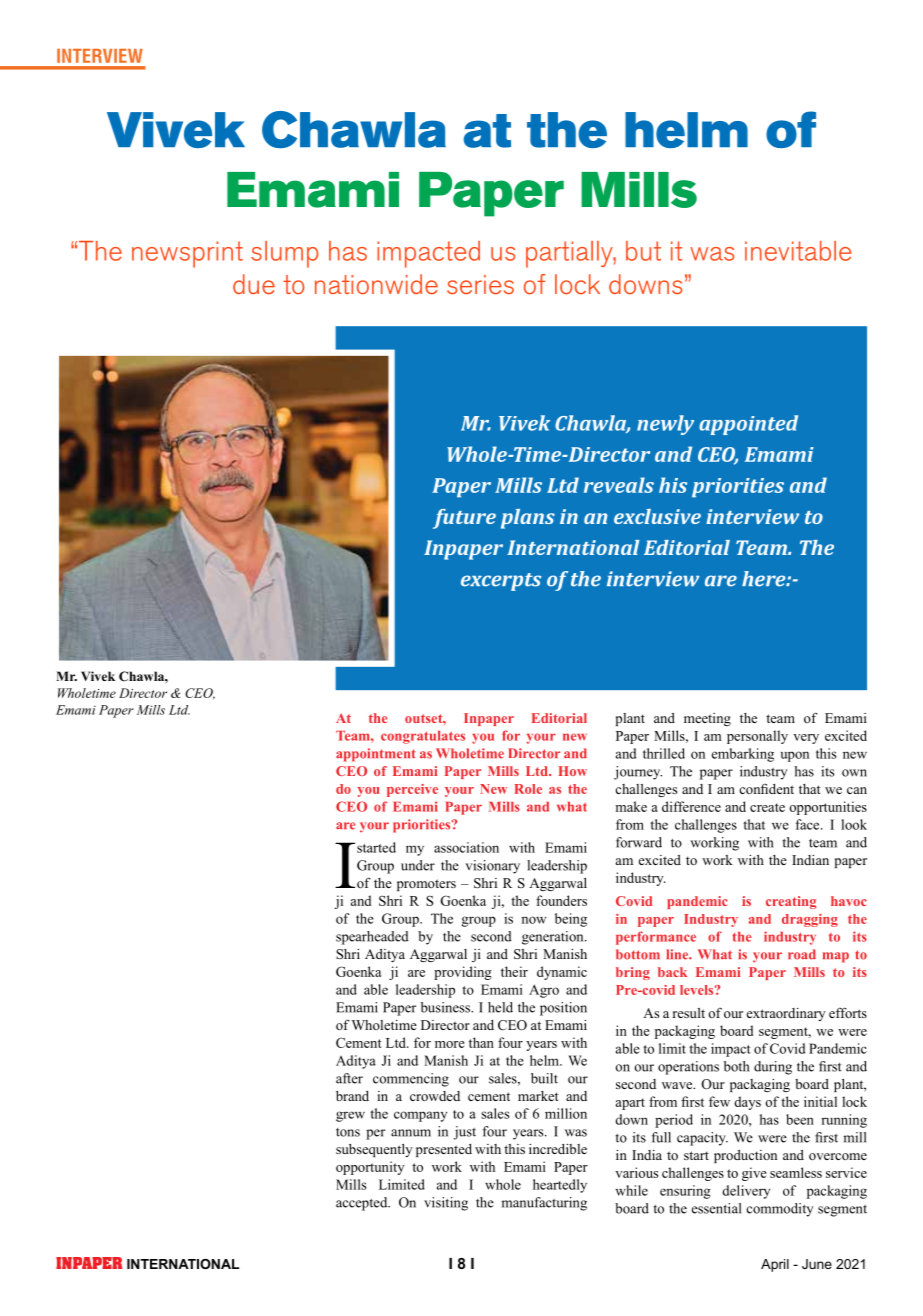 The image size is (923, 1316). What do you see at coordinates (544, 1204) in the screenshot?
I see `manufacturing` at bounding box center [544, 1204].
